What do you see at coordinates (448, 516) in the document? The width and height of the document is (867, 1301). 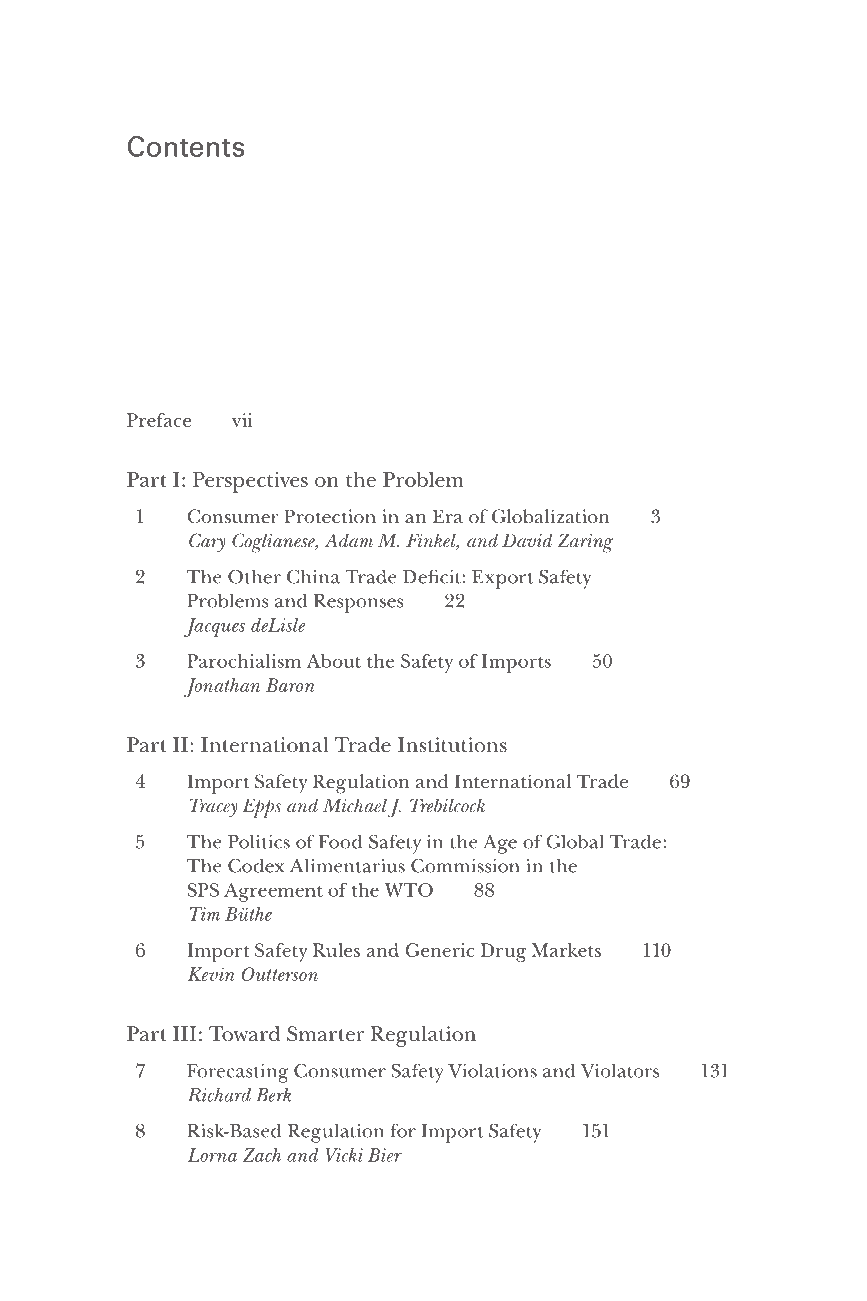 I see `Era` at bounding box center [448, 516].
